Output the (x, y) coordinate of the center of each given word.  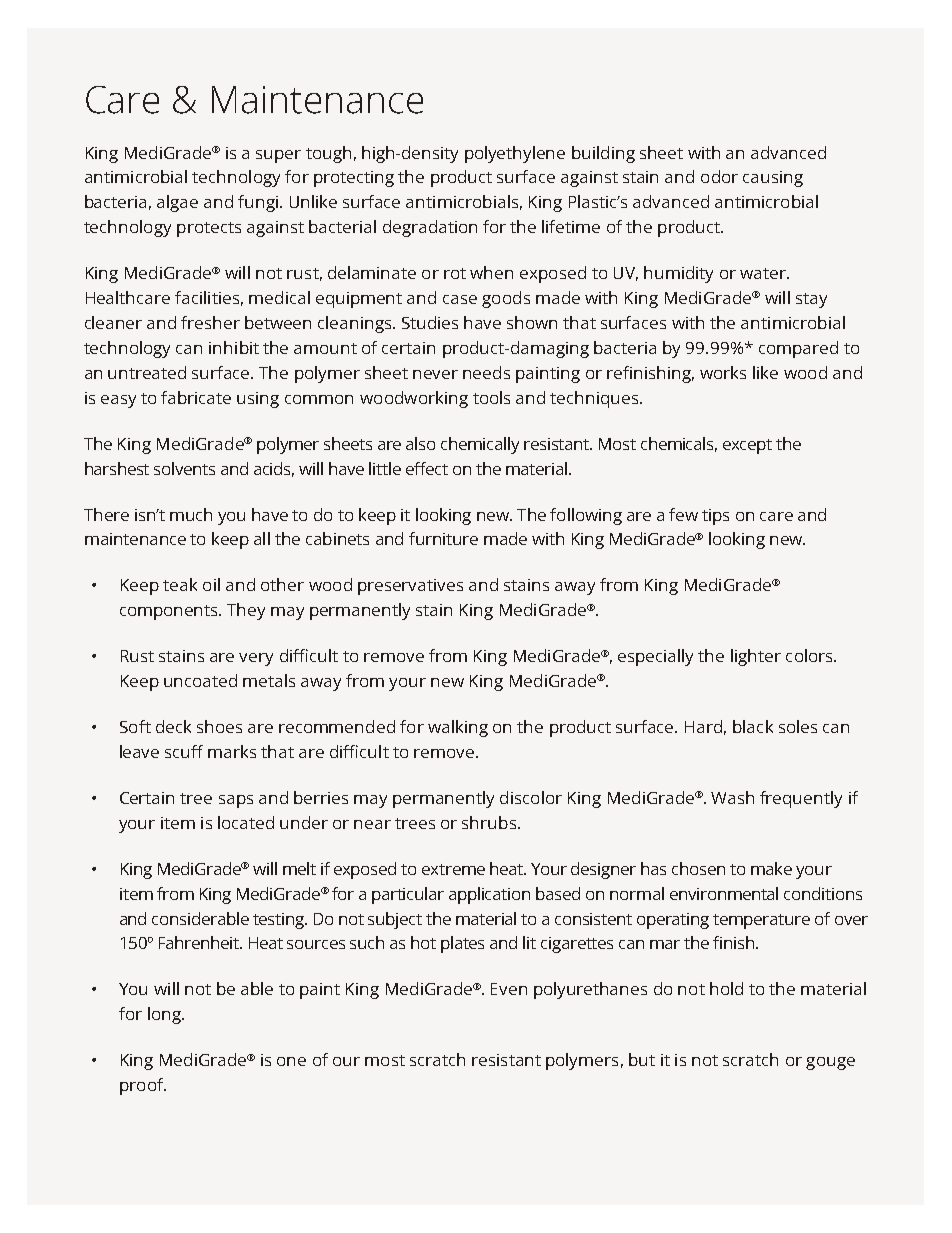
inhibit (234, 347)
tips (715, 517)
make (771, 868)
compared (798, 349)
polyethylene (515, 154)
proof (143, 1086)
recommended (337, 726)
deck (173, 726)
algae (177, 203)
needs (486, 372)
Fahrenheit (200, 942)
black (753, 726)
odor (719, 176)
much (191, 514)
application (489, 895)
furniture (443, 538)
